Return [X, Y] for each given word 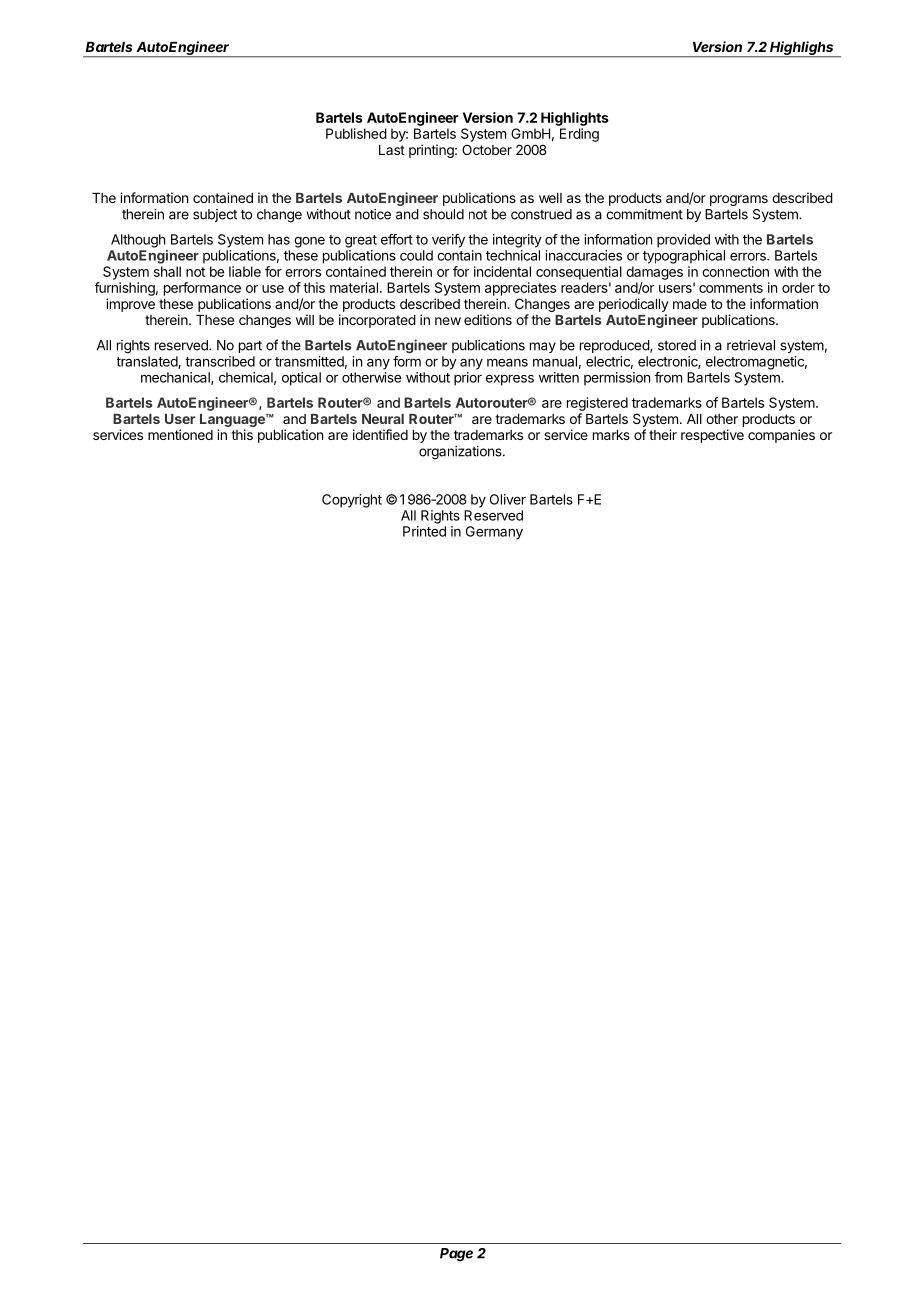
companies [781, 436]
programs [739, 200]
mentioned [180, 434]
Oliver [508, 499]
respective [712, 436]
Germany [494, 533]
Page [456, 1255]
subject [215, 215]
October [487, 149]
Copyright [352, 501]
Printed [424, 531]
